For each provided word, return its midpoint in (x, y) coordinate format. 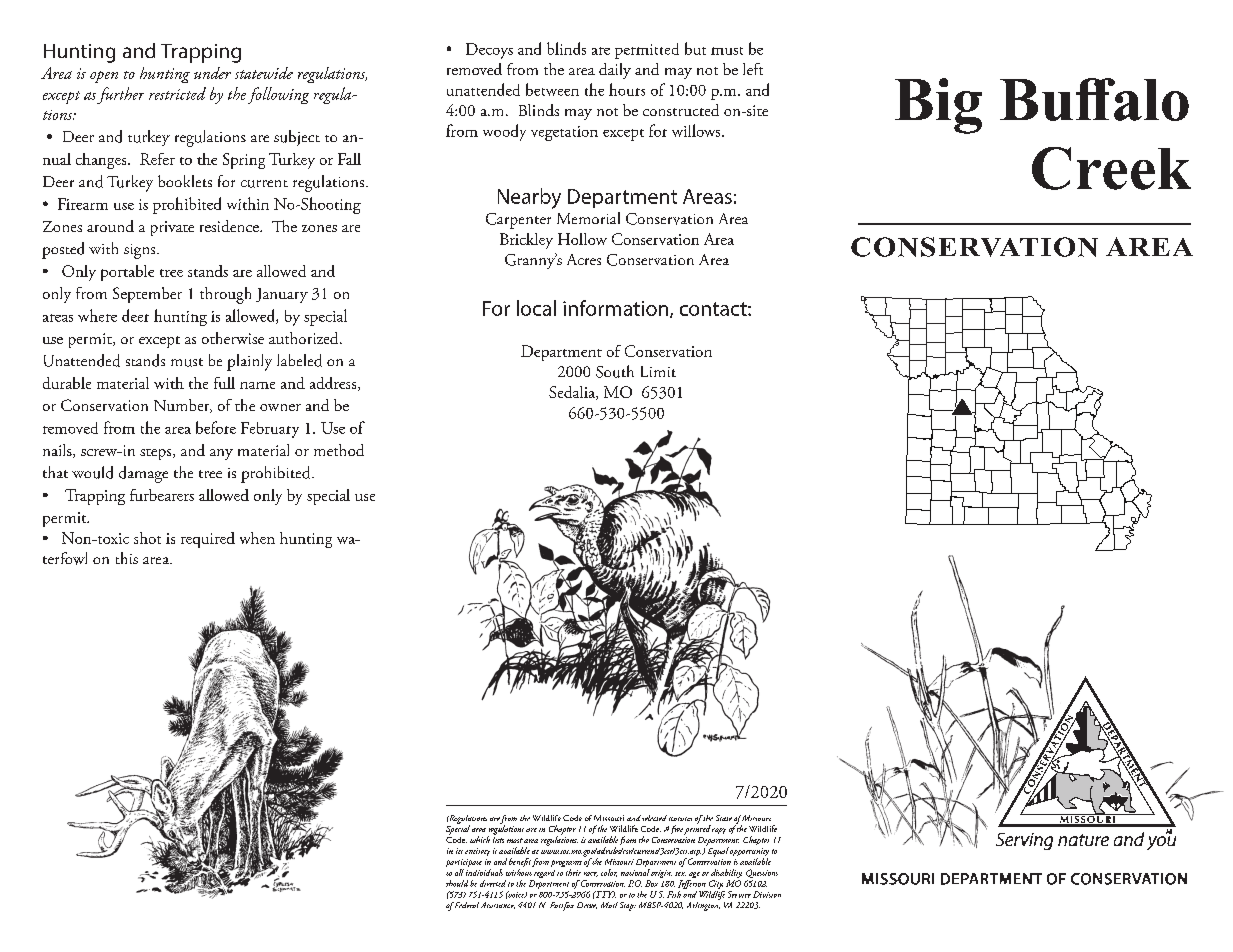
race (591, 874)
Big (938, 106)
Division (767, 894)
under (212, 73)
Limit (658, 371)
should (457, 883)
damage (143, 474)
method (339, 450)
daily (615, 71)
